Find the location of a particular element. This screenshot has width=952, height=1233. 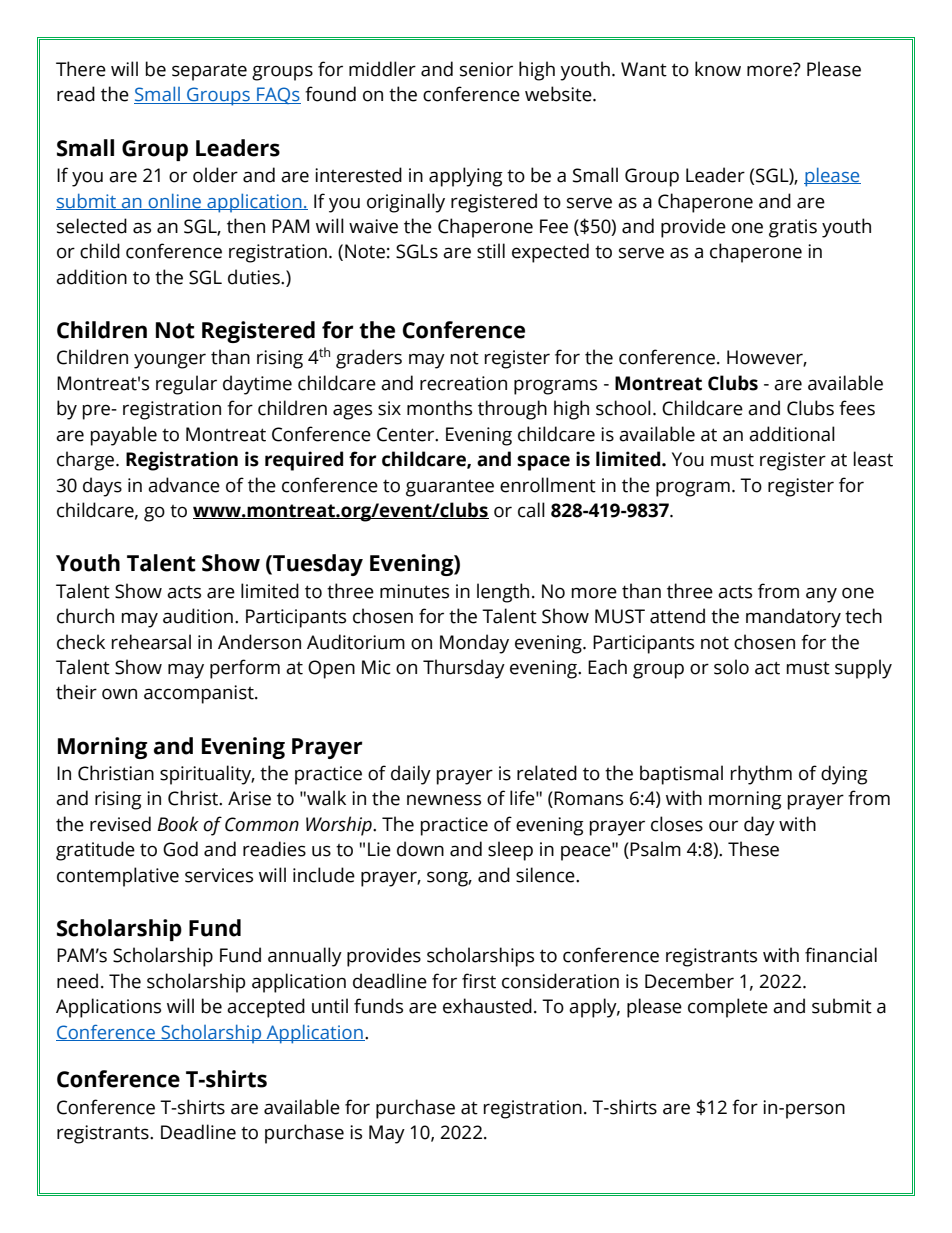

advance is located at coordinates (184, 485).
